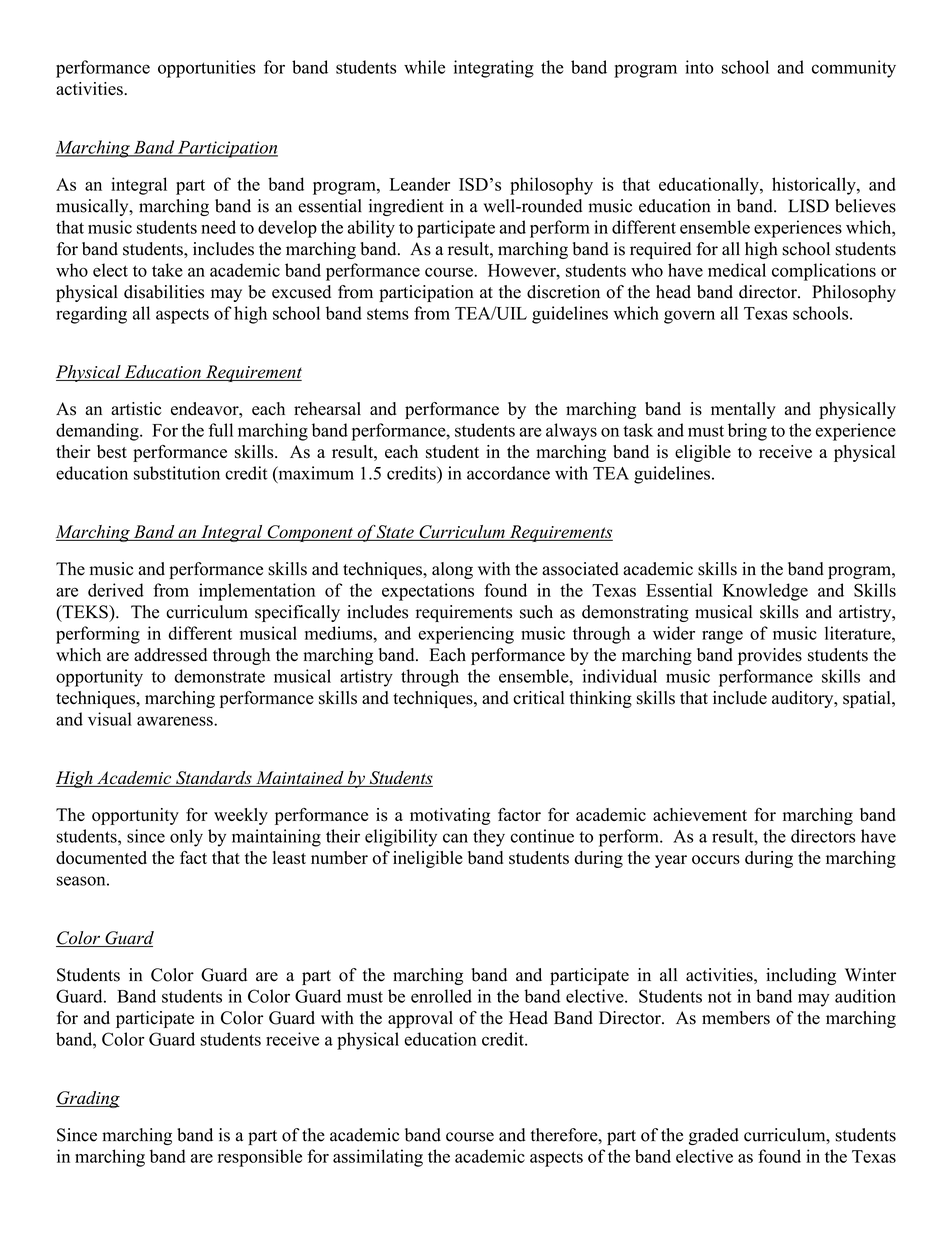 Image resolution: width=952 pixels, height=1233 pixels. Describe the element at coordinates (494, 69) in the document. I see `integrating` at that location.
